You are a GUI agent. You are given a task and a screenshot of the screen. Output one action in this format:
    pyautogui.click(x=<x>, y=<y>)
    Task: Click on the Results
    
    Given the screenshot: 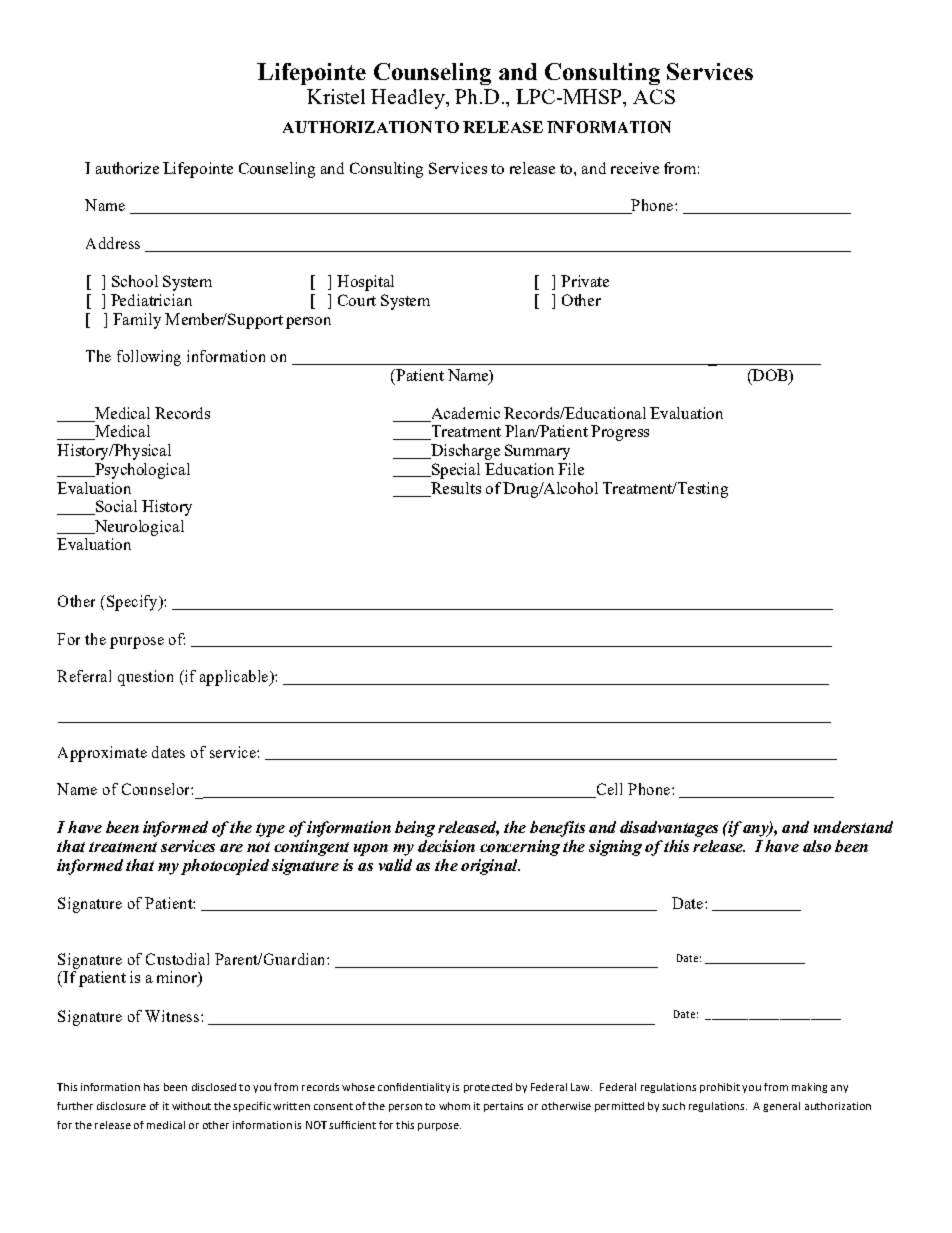 What is the action you would take?
    pyautogui.click(x=455, y=489)
